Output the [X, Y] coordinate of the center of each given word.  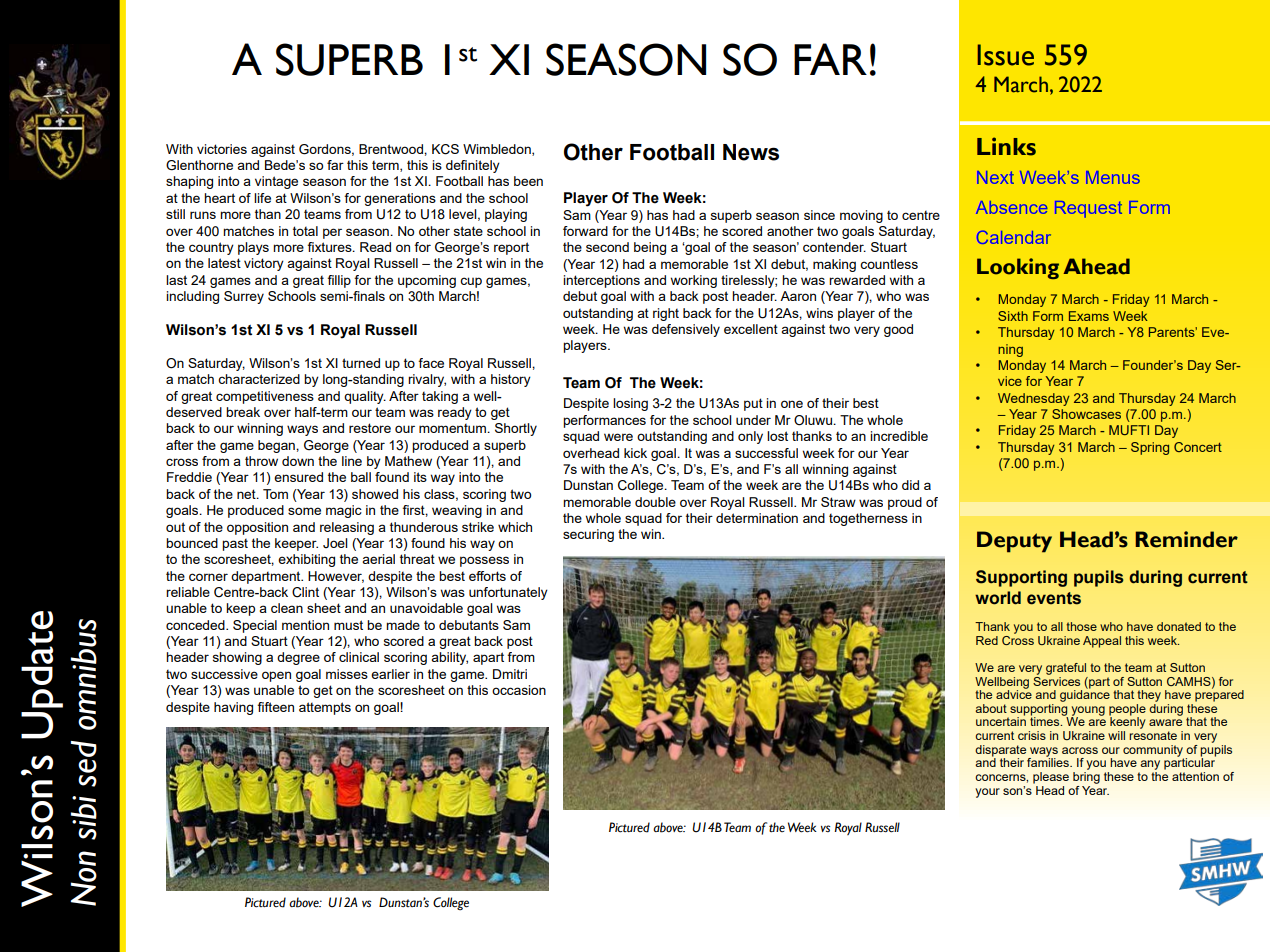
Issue [1006, 55]
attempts [325, 708]
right [666, 314]
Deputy [1014, 542]
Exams [1089, 316]
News [751, 152]
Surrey [244, 297]
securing [588, 535]
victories [222, 149]
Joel [335, 543]
